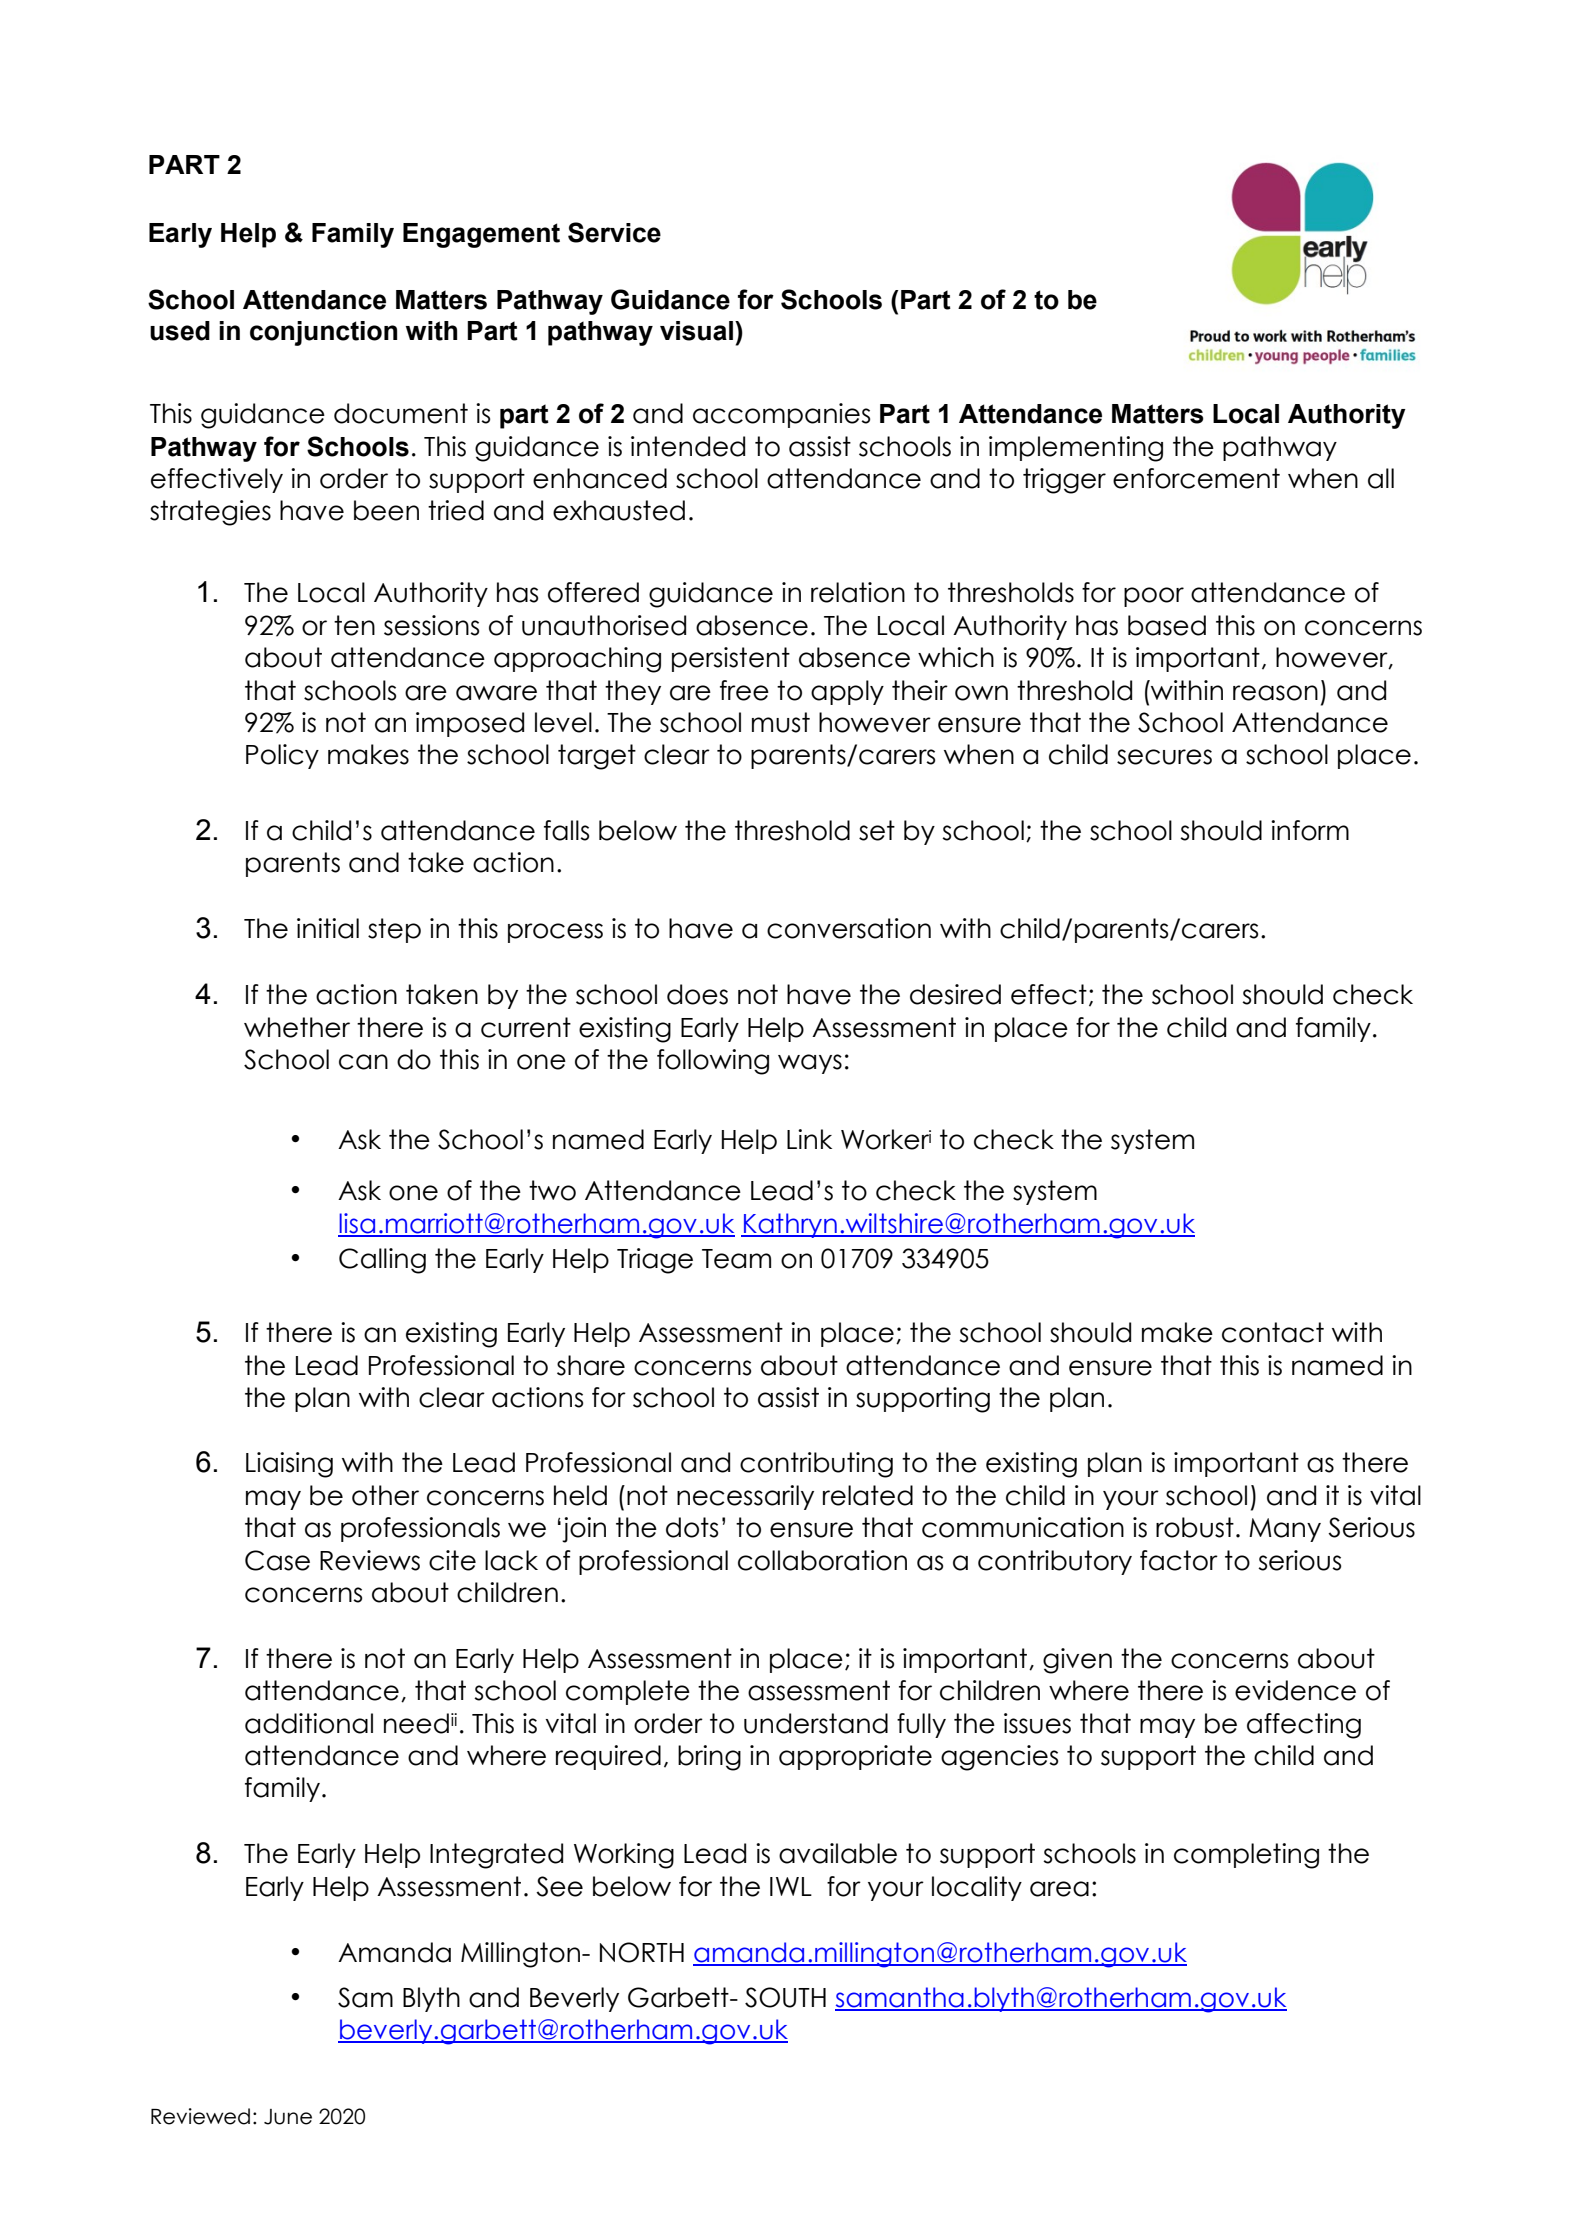 The height and width of the screenshot is (2224, 1573). Describe the element at coordinates (1273, 1332) in the screenshot. I see `contact` at that location.
